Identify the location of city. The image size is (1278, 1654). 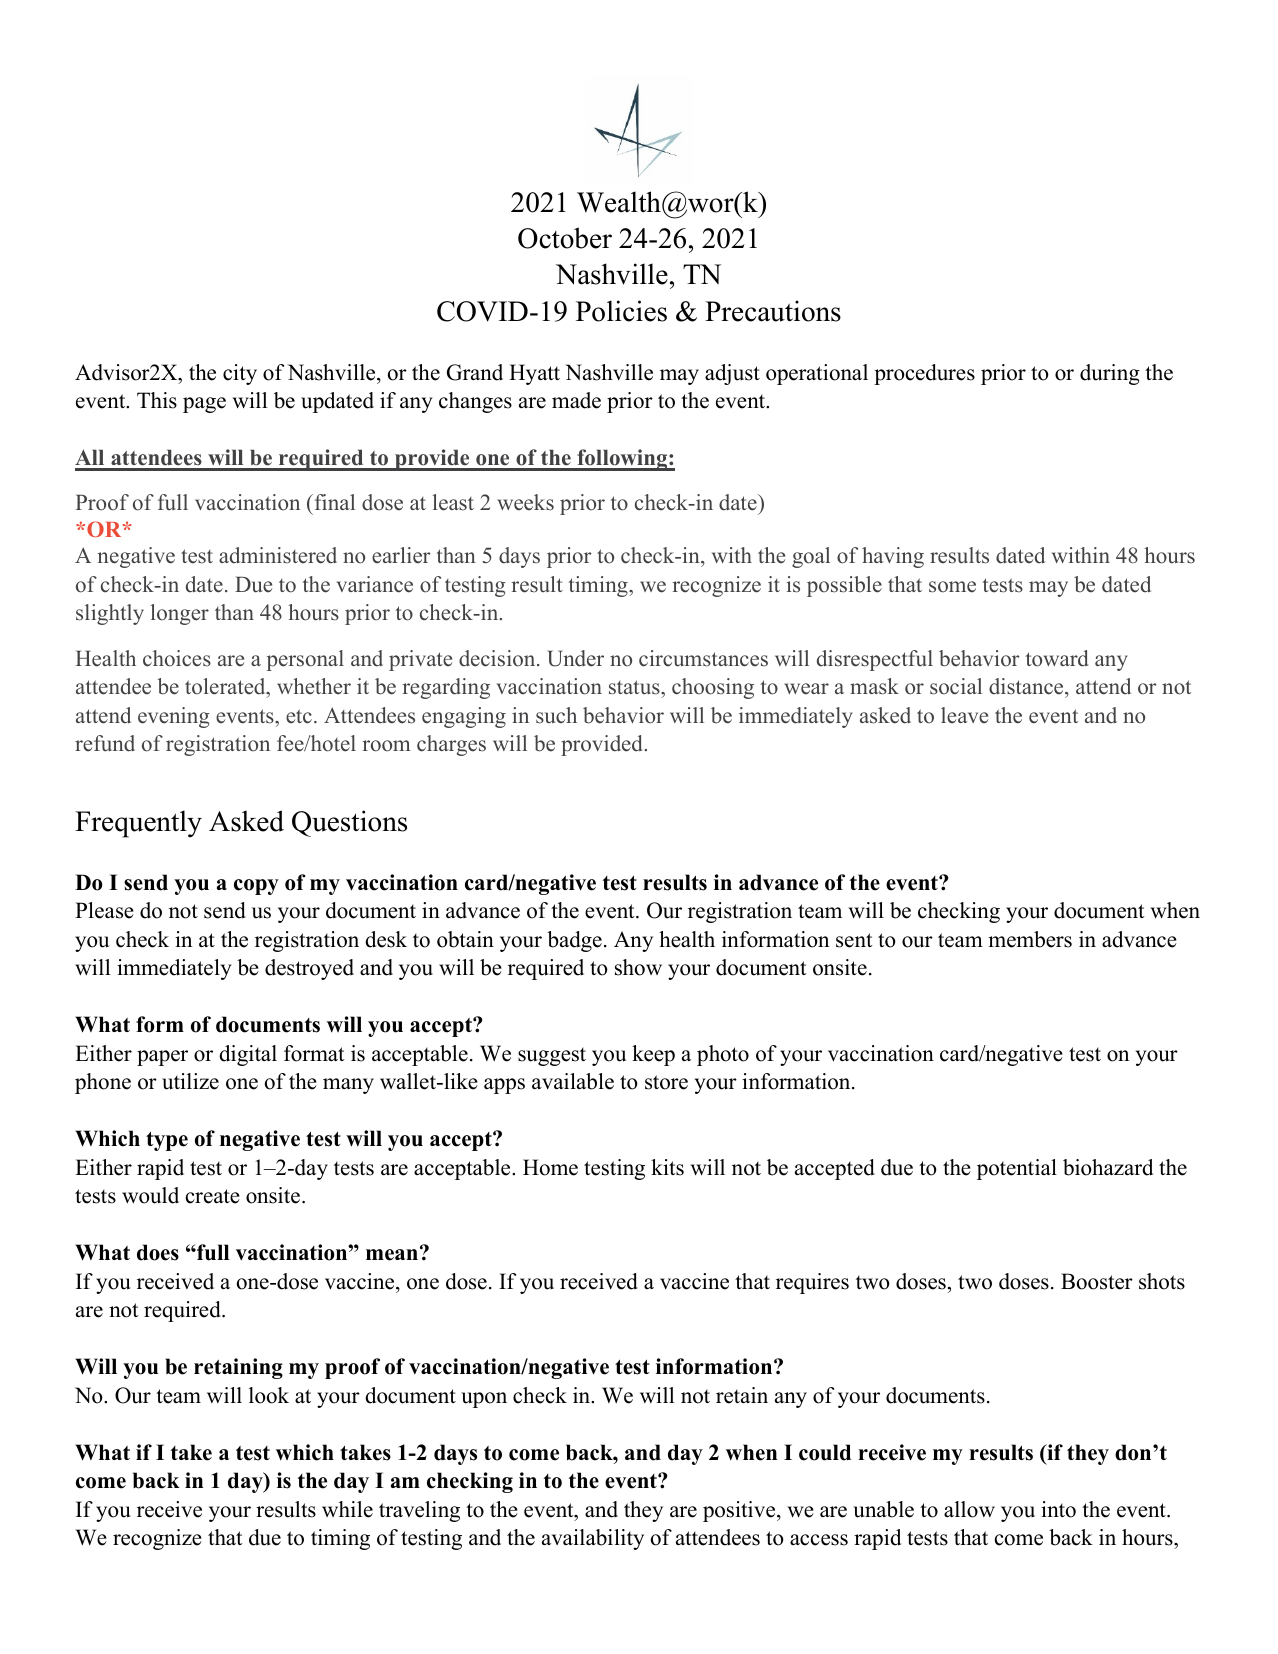
(240, 374).
